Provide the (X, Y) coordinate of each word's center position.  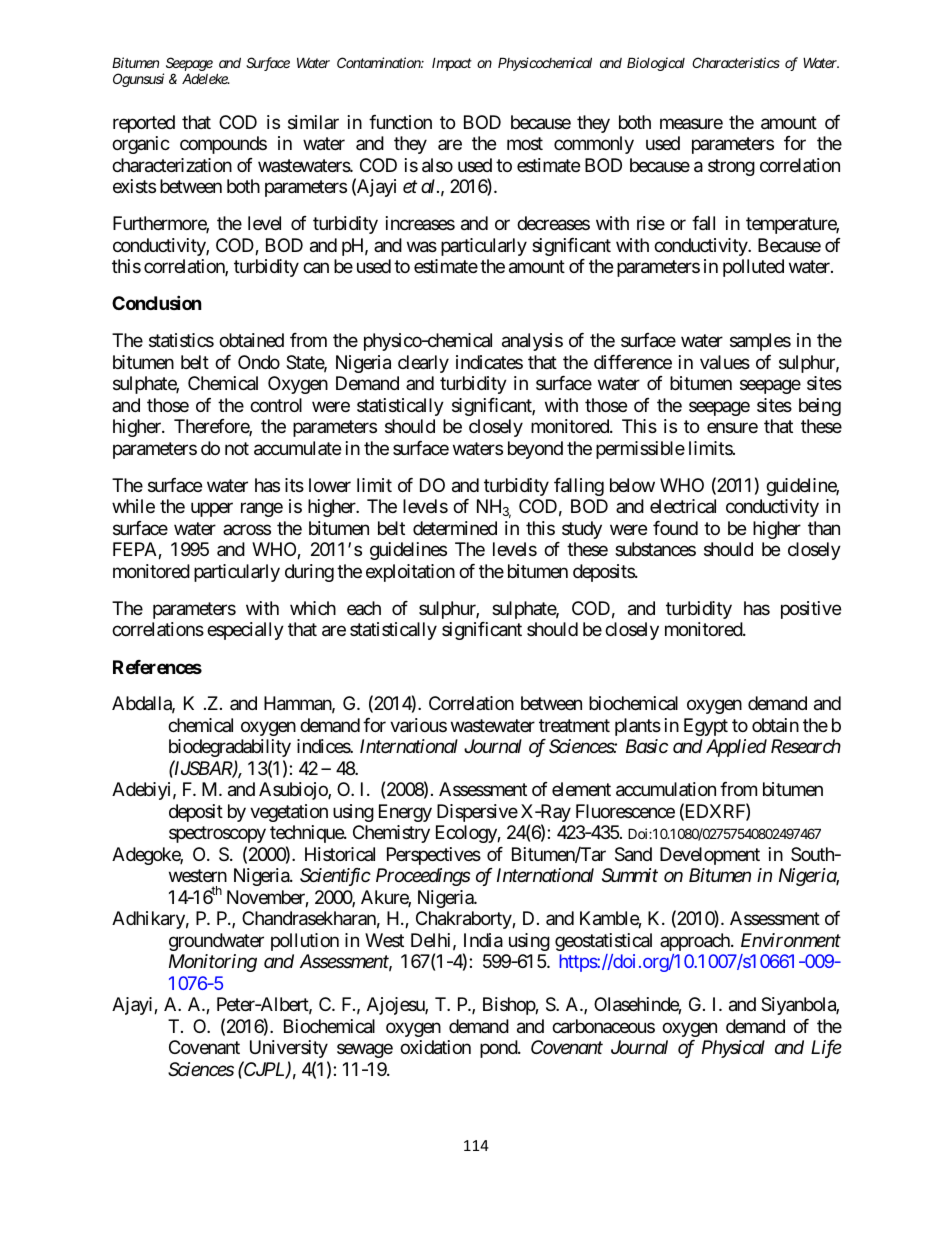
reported (144, 124)
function (400, 122)
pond (499, 1049)
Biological (656, 64)
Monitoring (213, 963)
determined (455, 528)
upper (212, 510)
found (675, 528)
